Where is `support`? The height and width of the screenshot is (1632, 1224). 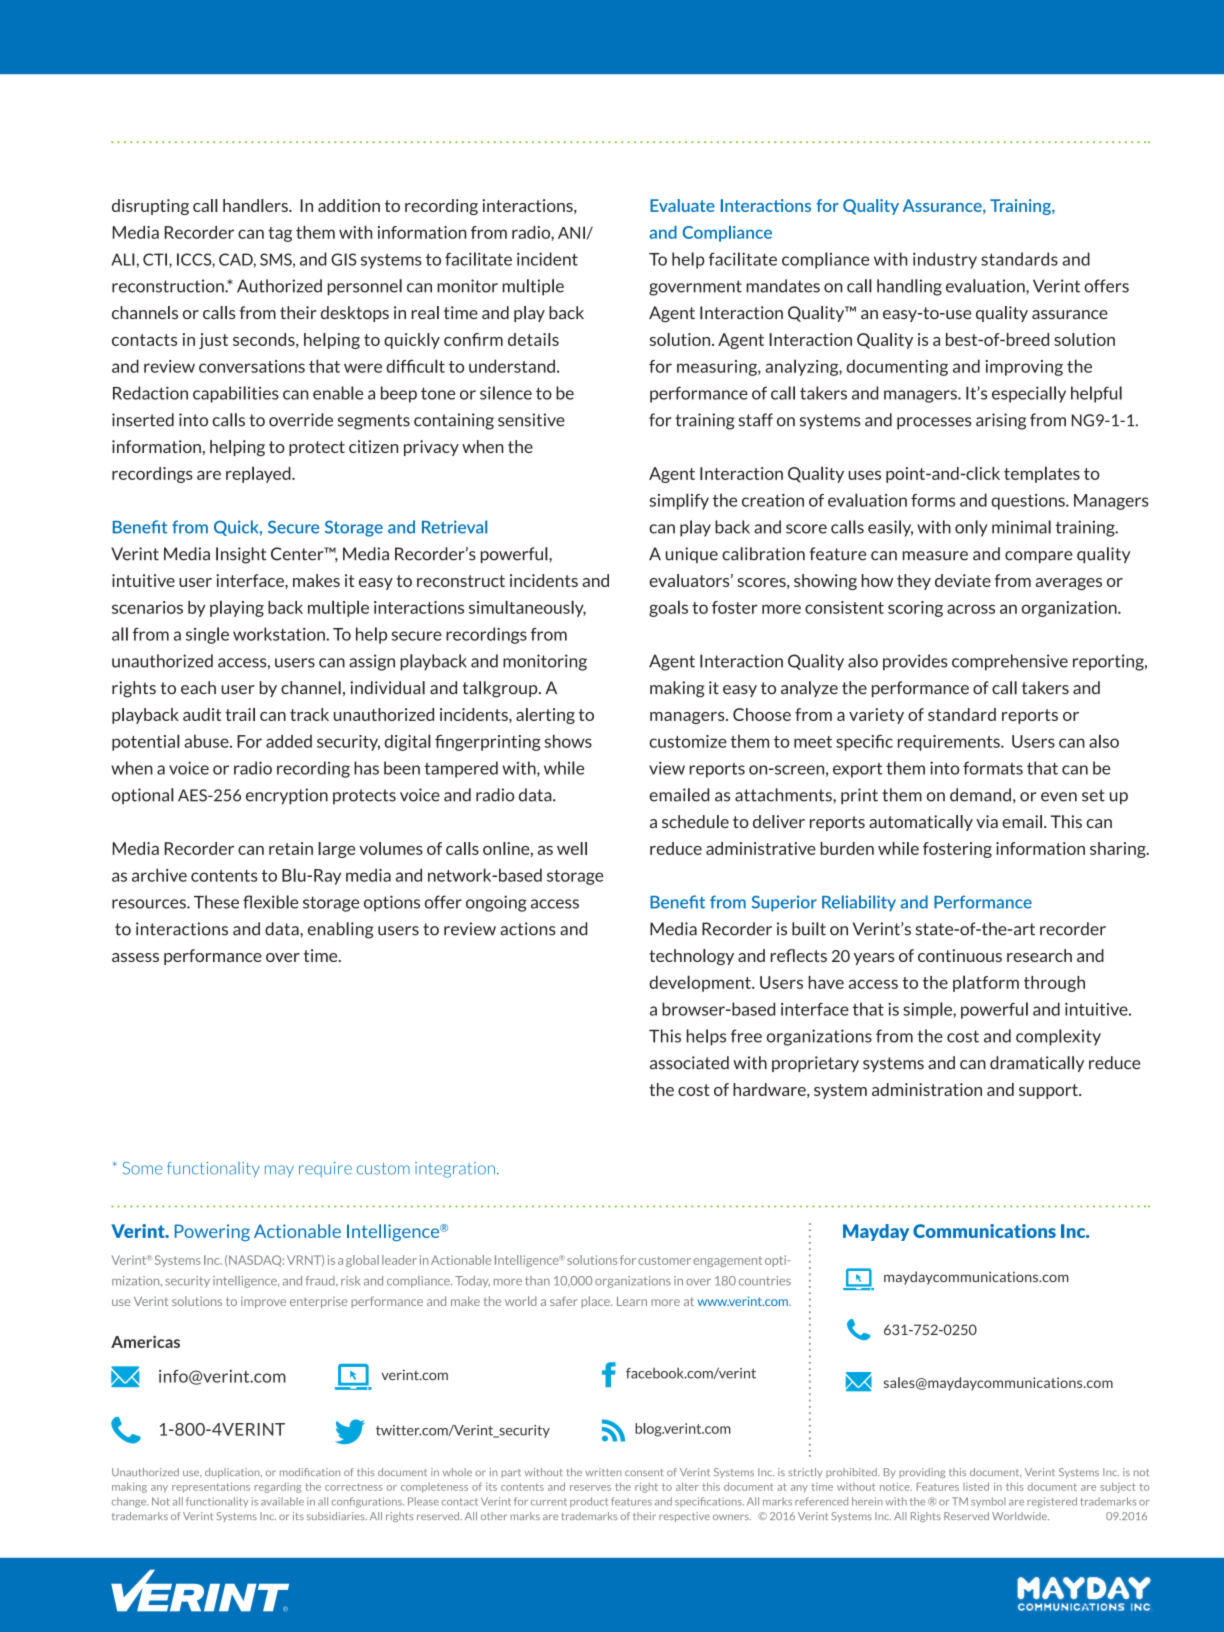 support is located at coordinates (1049, 1091).
